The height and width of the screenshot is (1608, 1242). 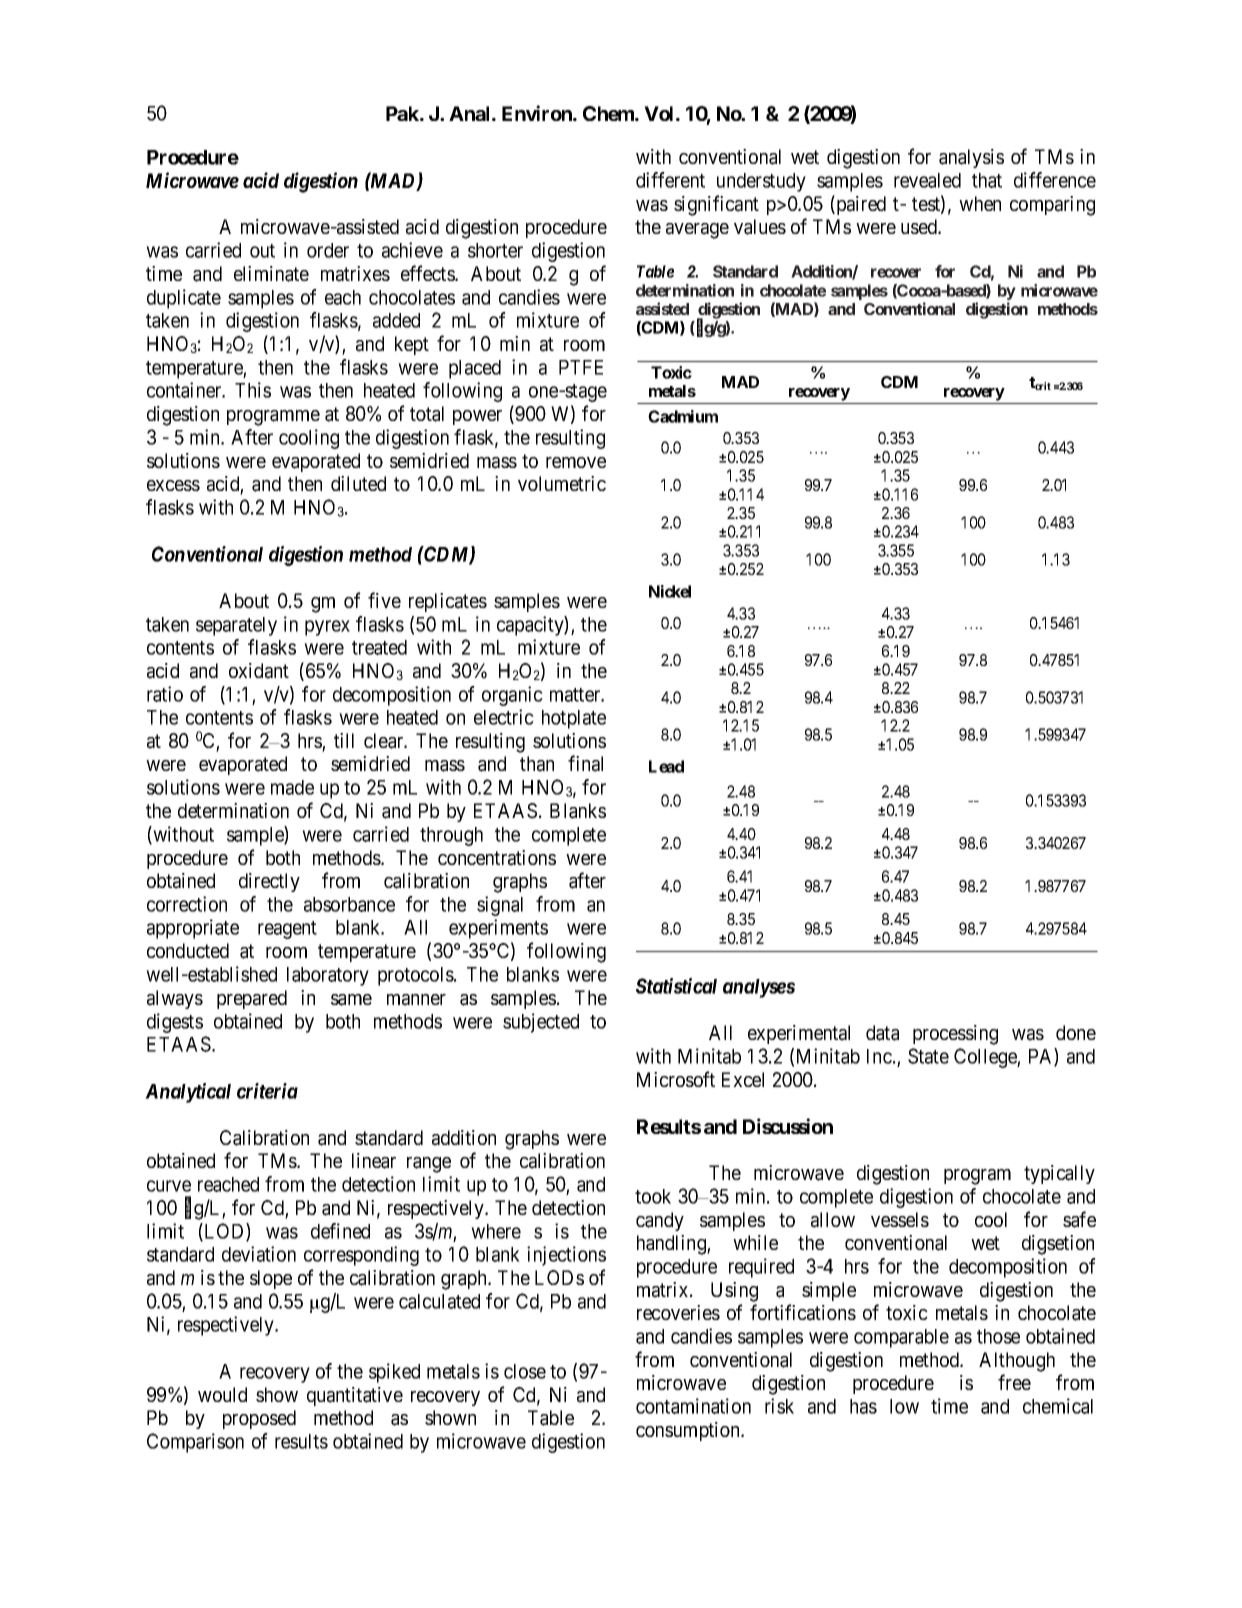 What do you see at coordinates (670, 180) in the screenshot?
I see `different` at bounding box center [670, 180].
